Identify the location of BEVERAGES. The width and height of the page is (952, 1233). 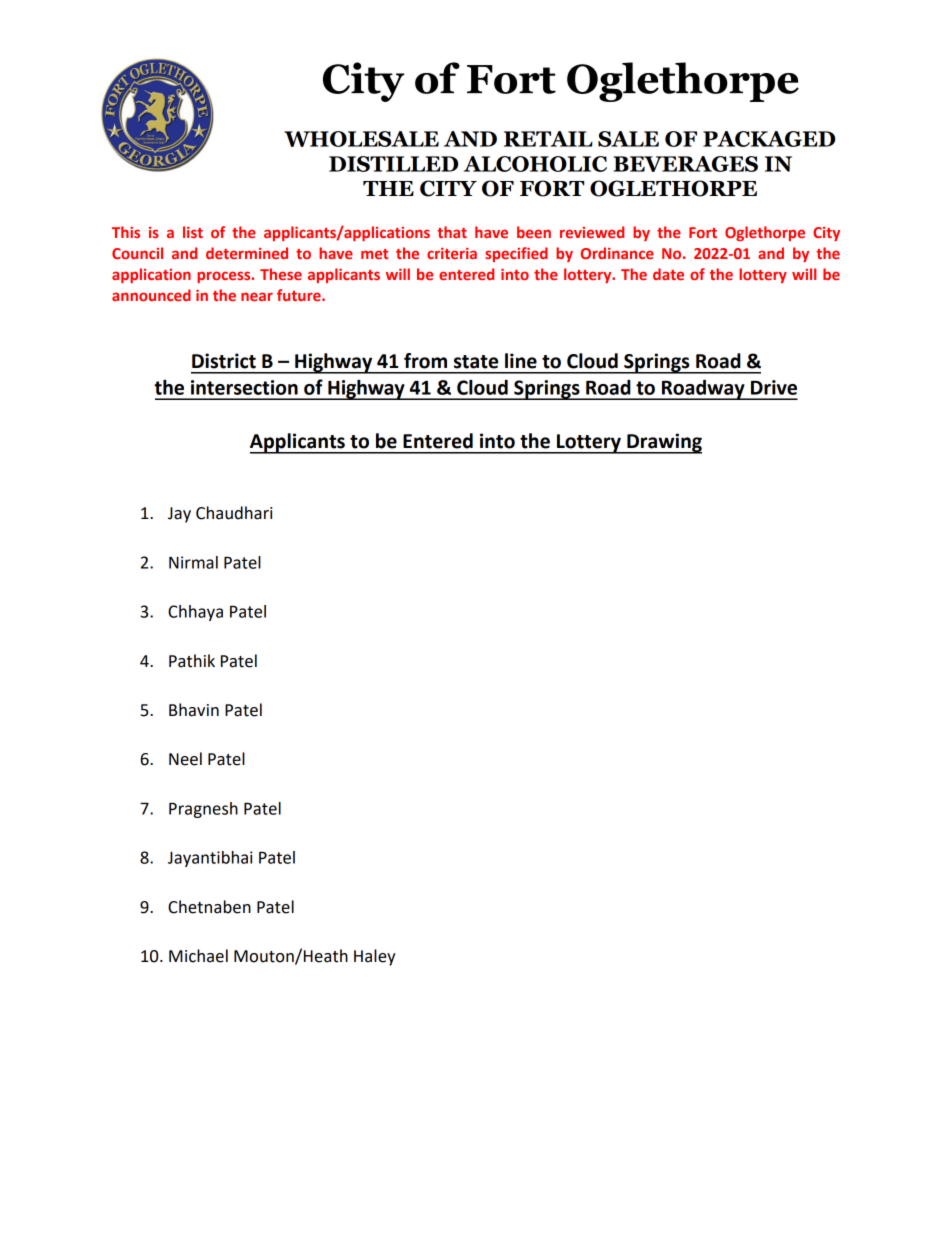
(685, 164).
